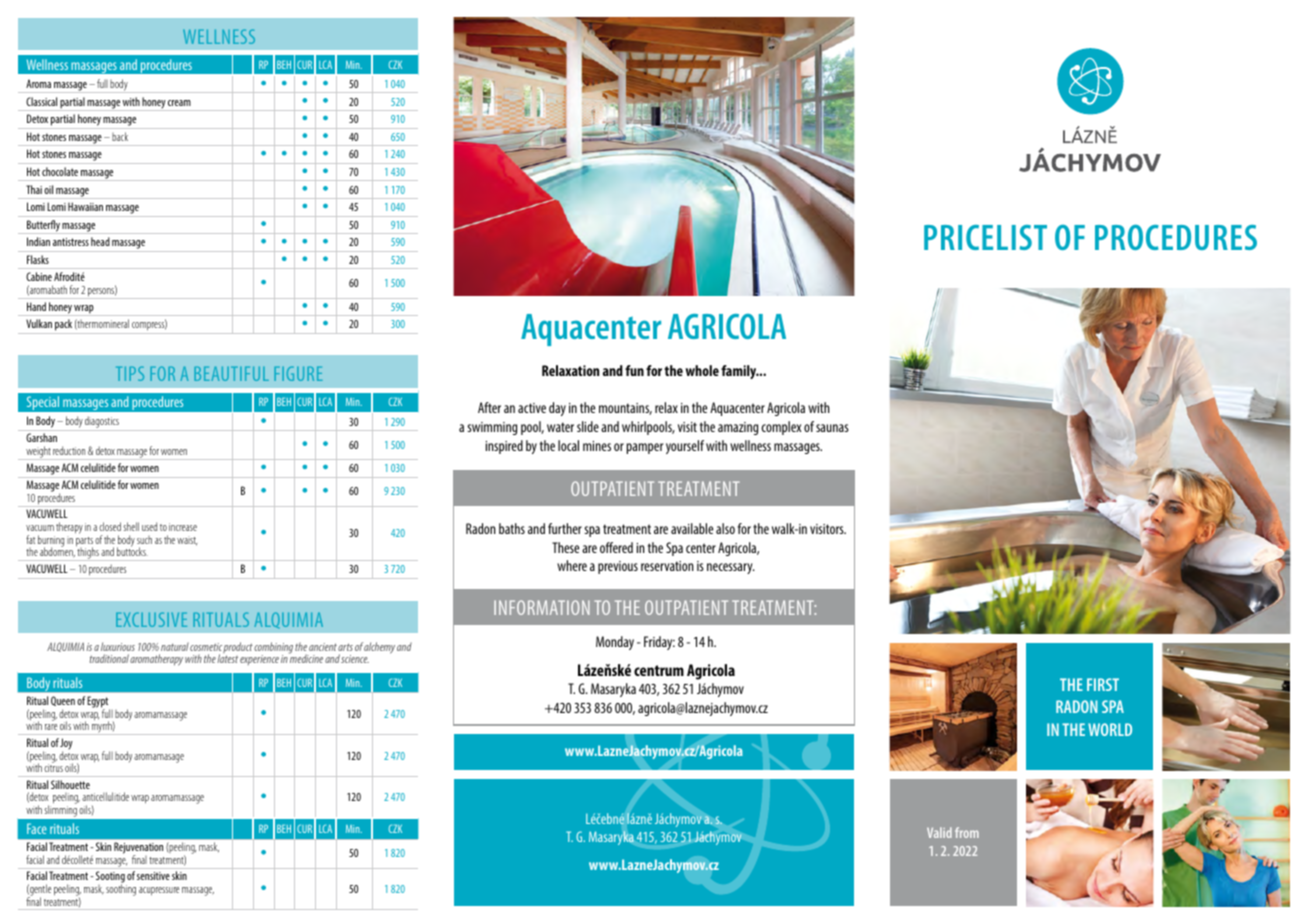  I want to click on EXCLUSIVE, so click(151, 619).
